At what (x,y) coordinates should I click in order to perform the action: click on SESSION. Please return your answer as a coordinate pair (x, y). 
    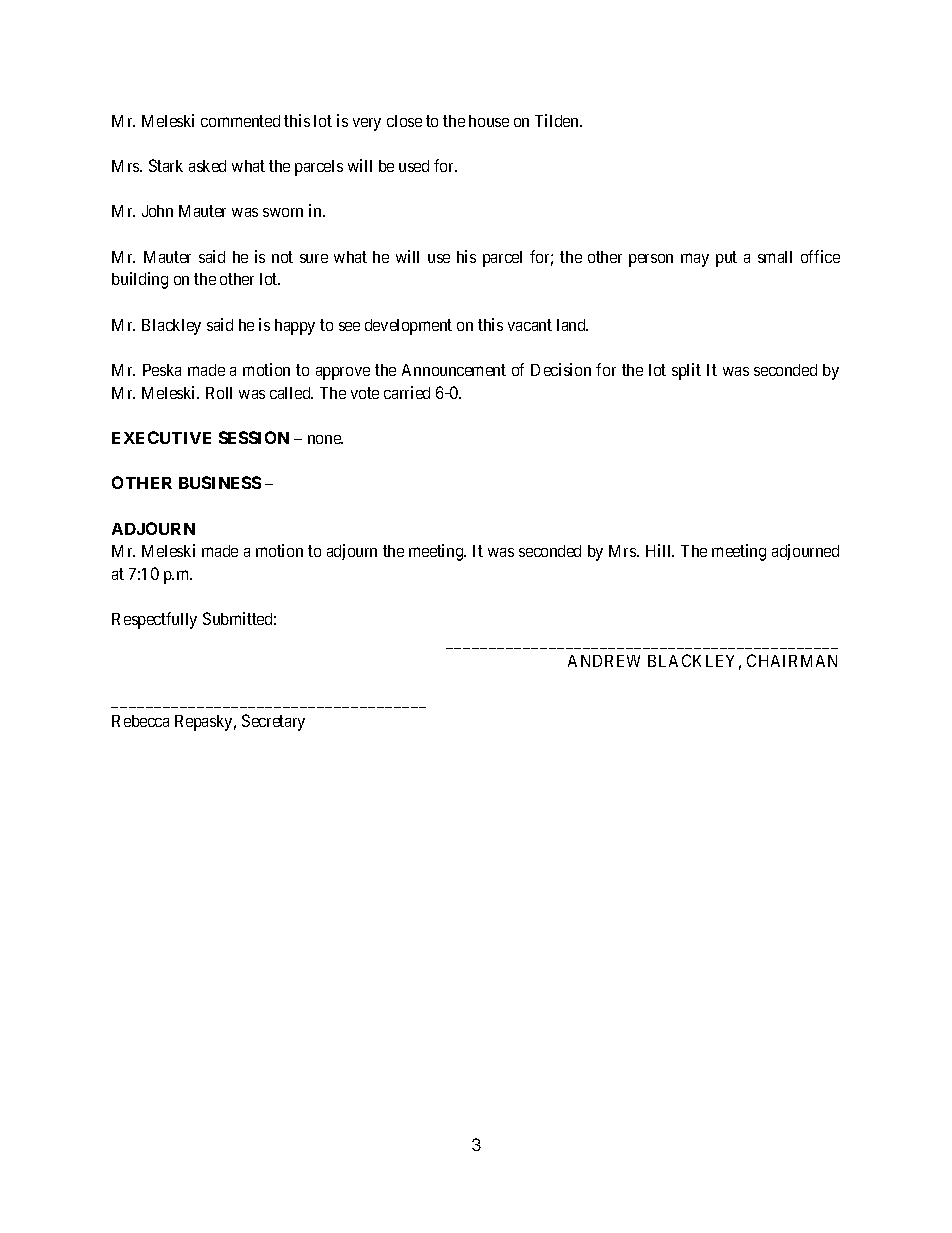
    Looking at the image, I should click on (254, 437).
